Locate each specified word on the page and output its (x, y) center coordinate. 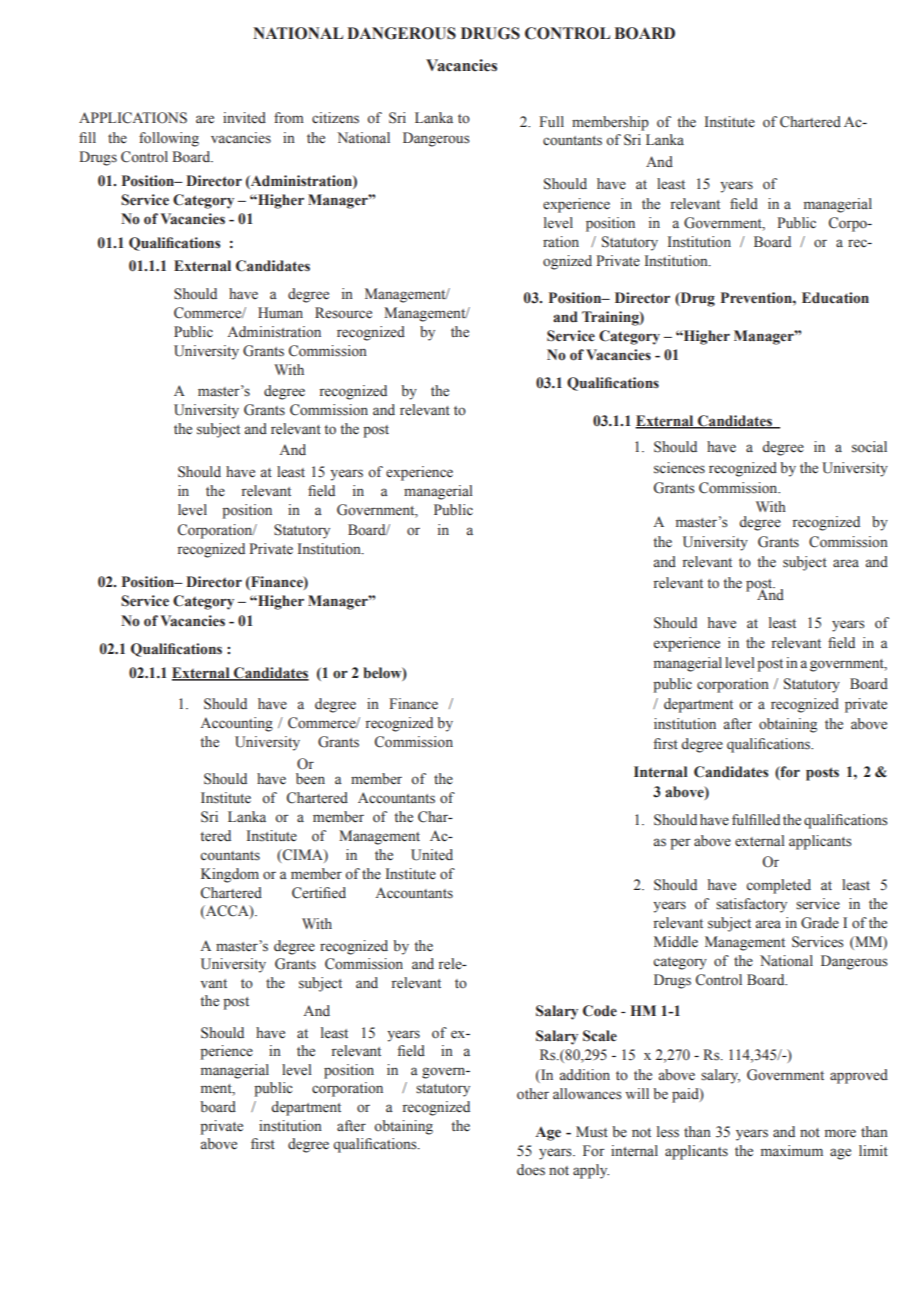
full (551, 121)
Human (280, 312)
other (533, 1094)
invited (244, 118)
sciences (679, 468)
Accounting (237, 724)
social (869, 447)
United (432, 855)
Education (835, 298)
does (531, 1170)
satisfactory (751, 905)
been (310, 778)
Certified (319, 893)
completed (778, 886)
